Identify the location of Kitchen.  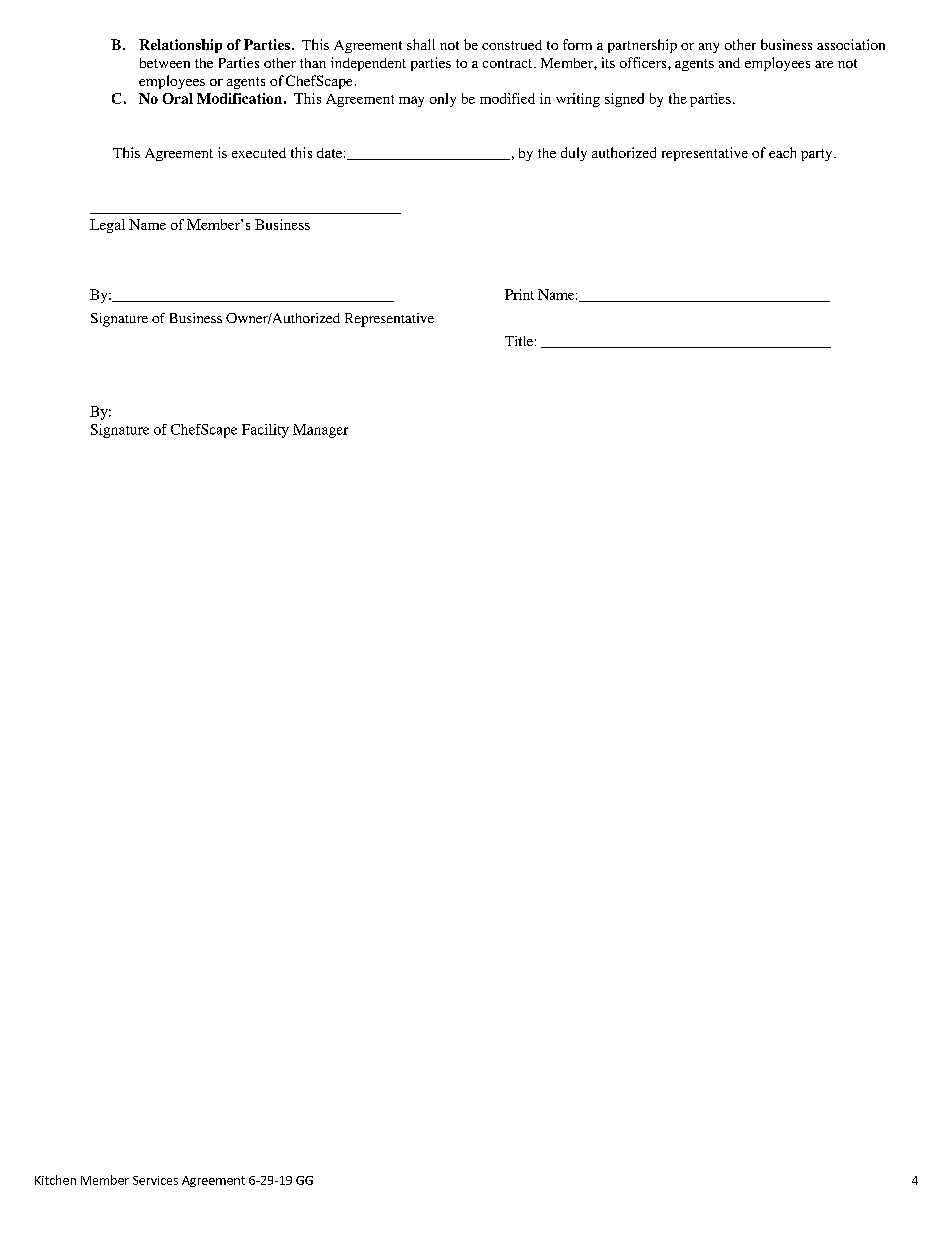
(55, 1180).
